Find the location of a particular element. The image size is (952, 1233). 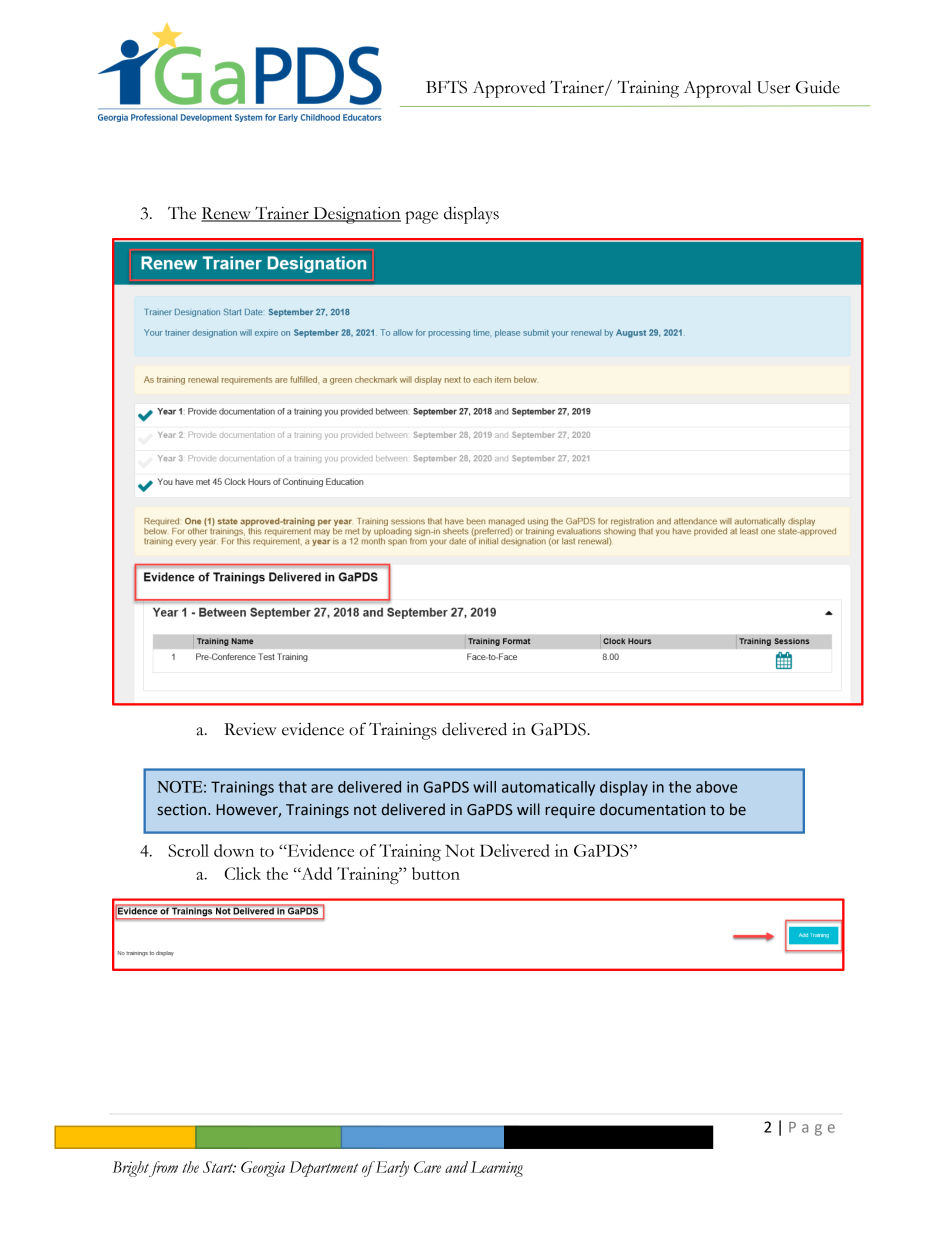

Approved is located at coordinates (509, 89).
